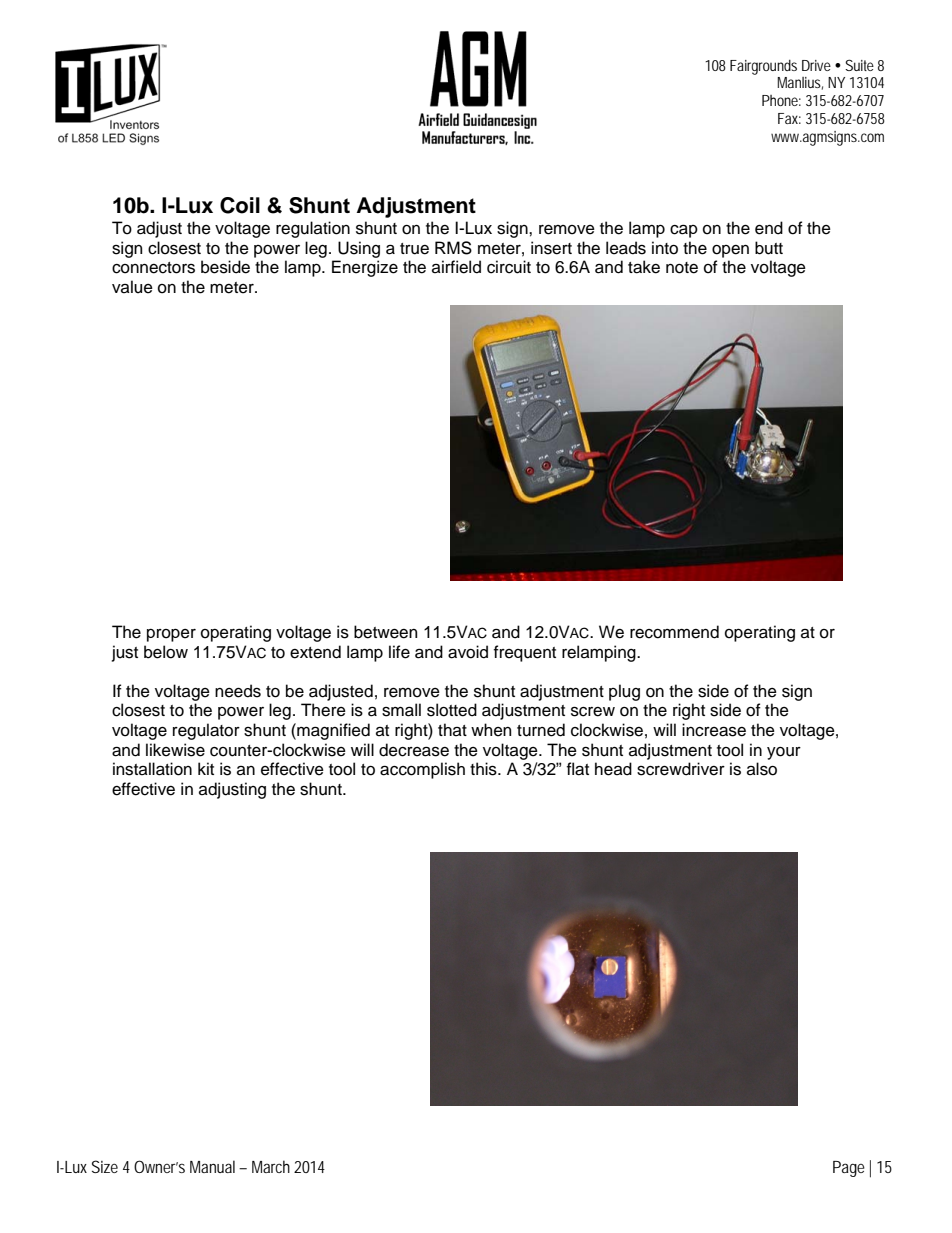 This screenshot has height=1233, width=952. Describe the element at coordinates (780, 100) in the screenshot. I see `Phone` at that location.
